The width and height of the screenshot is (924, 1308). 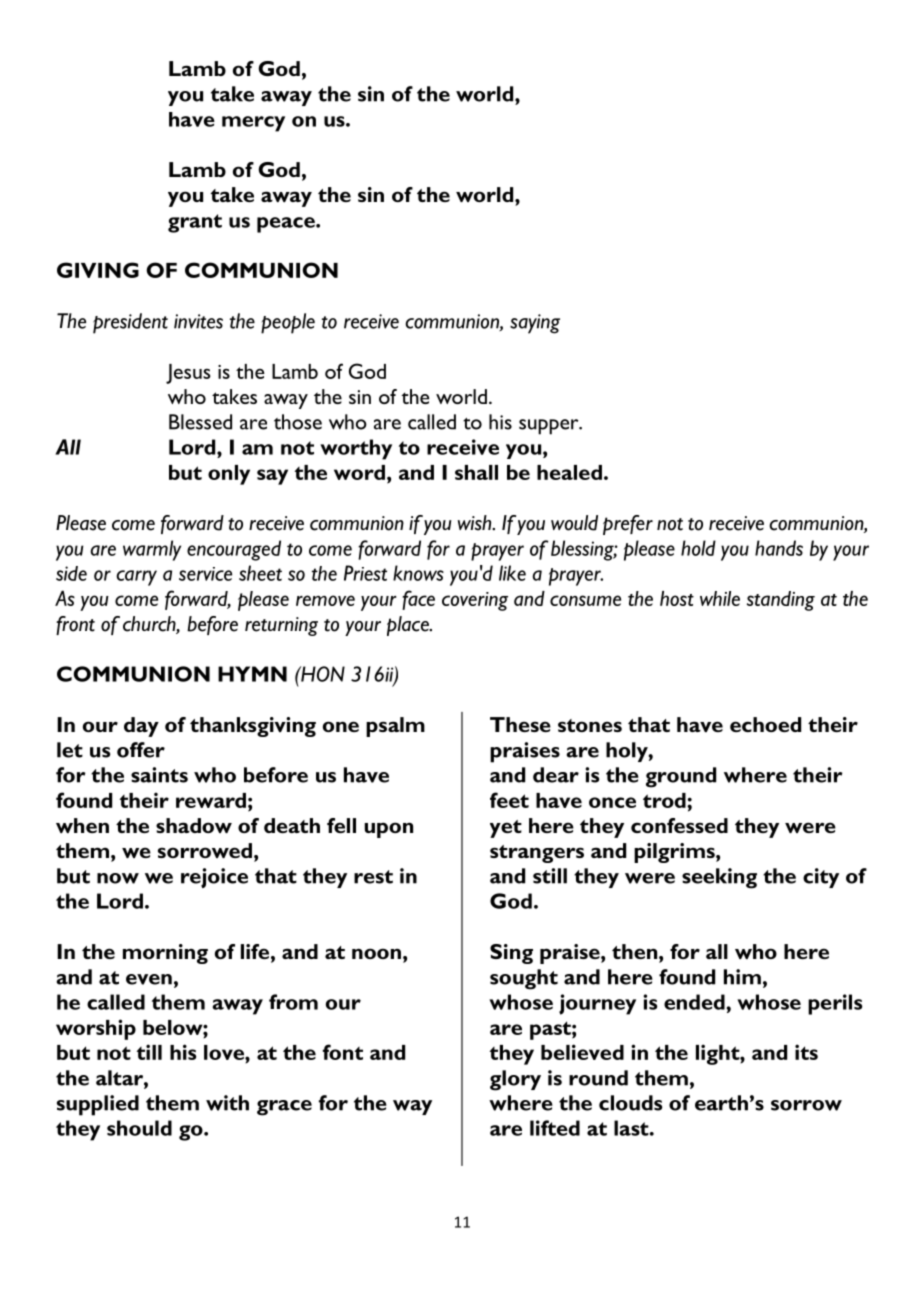 I want to click on saying, so click(x=535, y=324).
